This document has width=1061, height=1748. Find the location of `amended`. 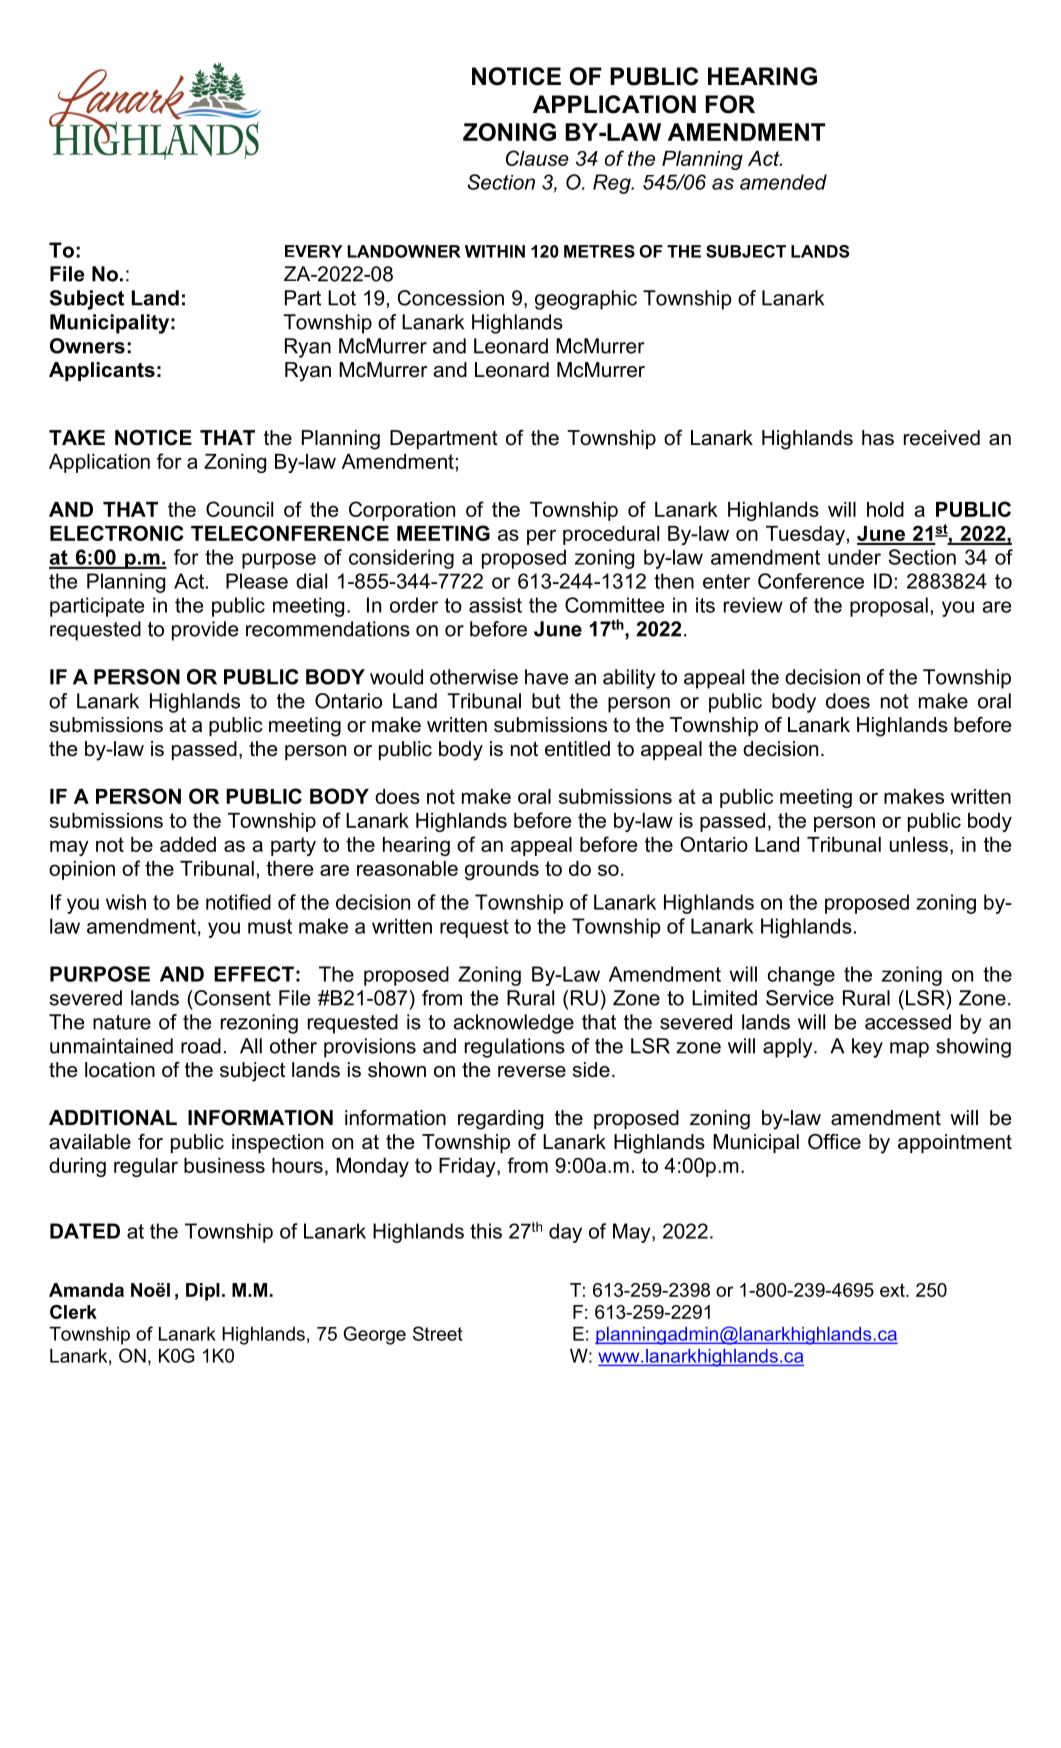

amended is located at coordinates (783, 182).
